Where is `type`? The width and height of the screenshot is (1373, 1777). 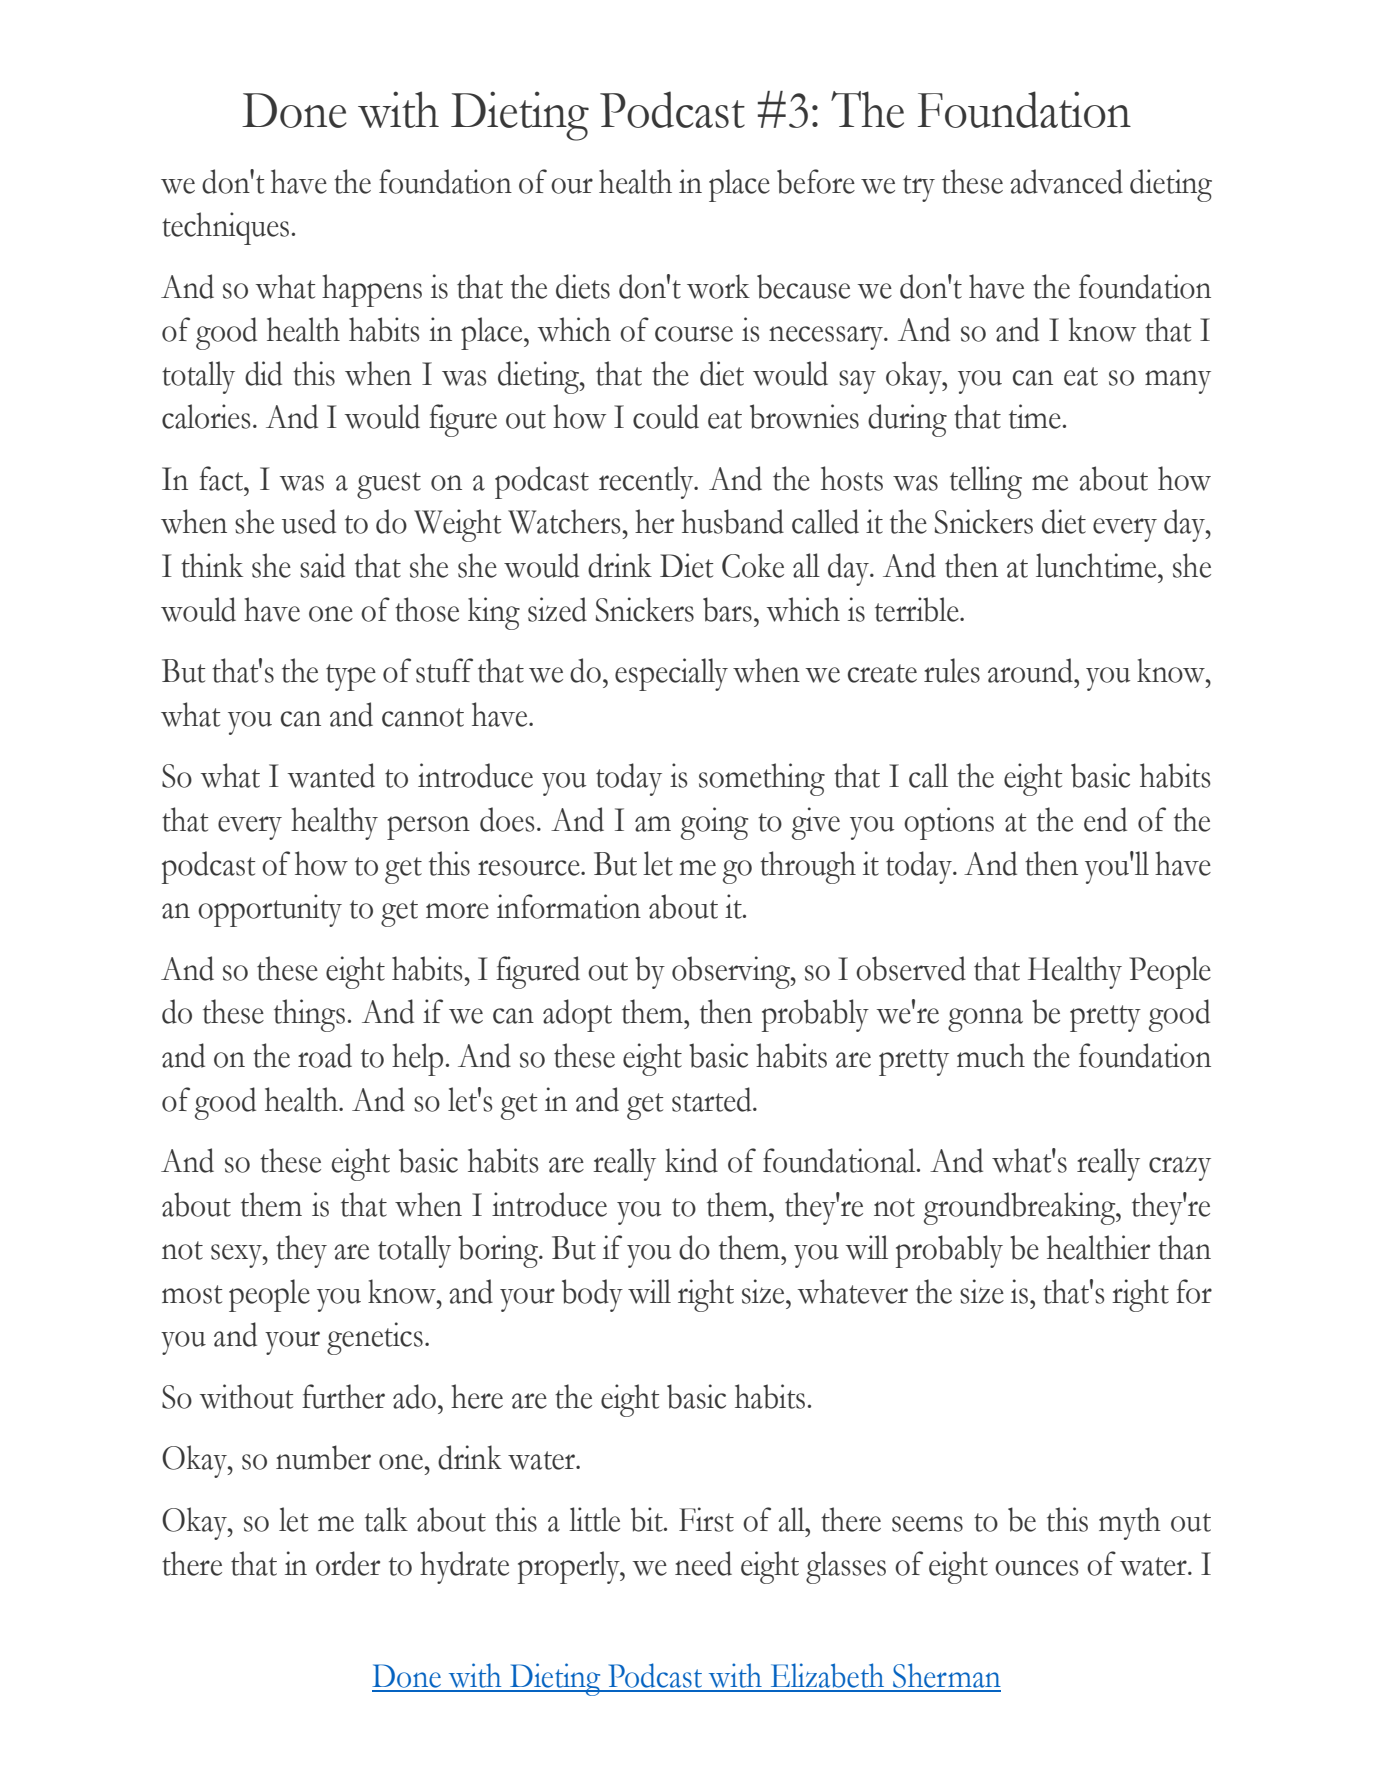 type is located at coordinates (351, 677).
